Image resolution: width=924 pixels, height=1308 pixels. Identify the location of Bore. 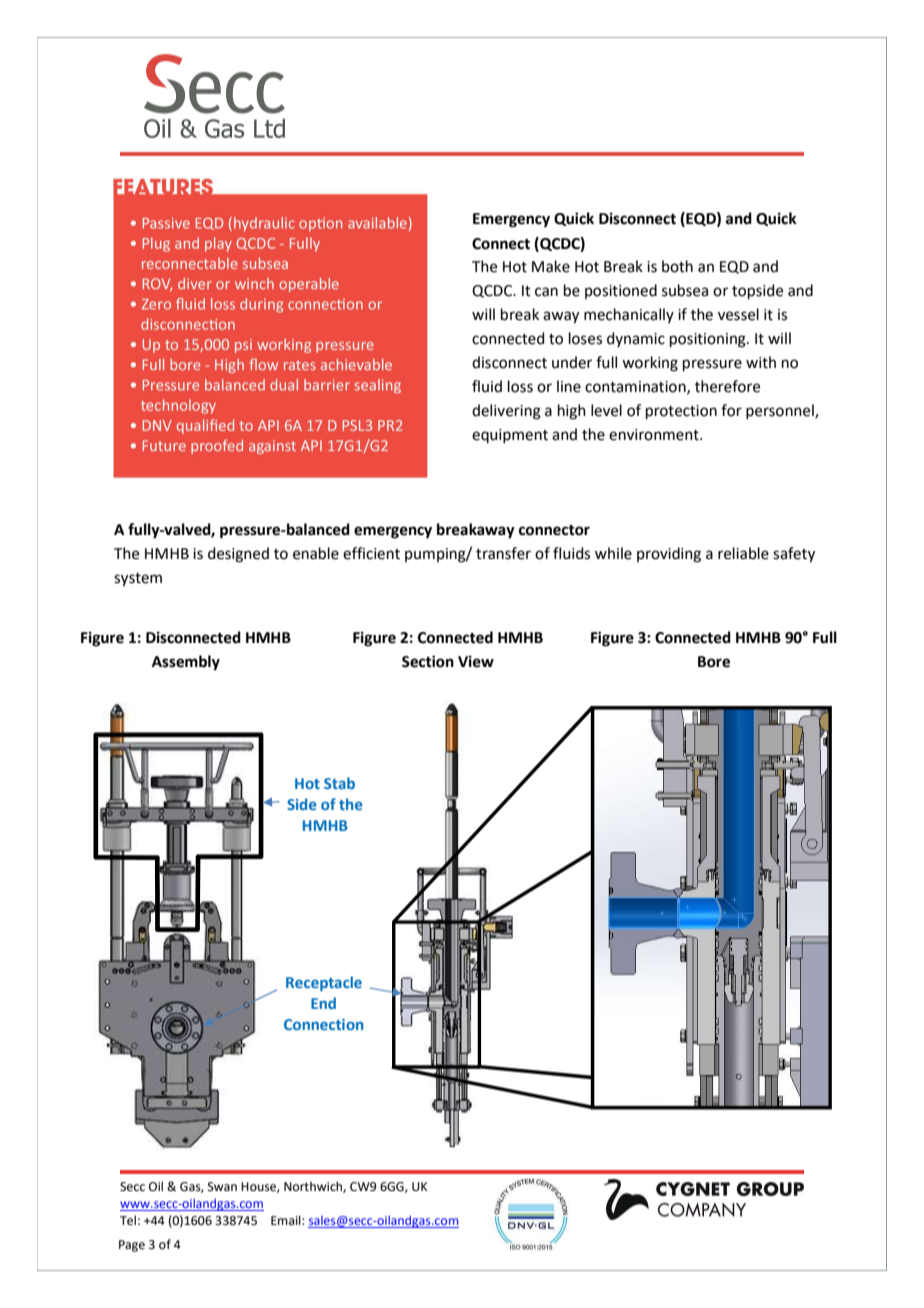
(714, 662).
